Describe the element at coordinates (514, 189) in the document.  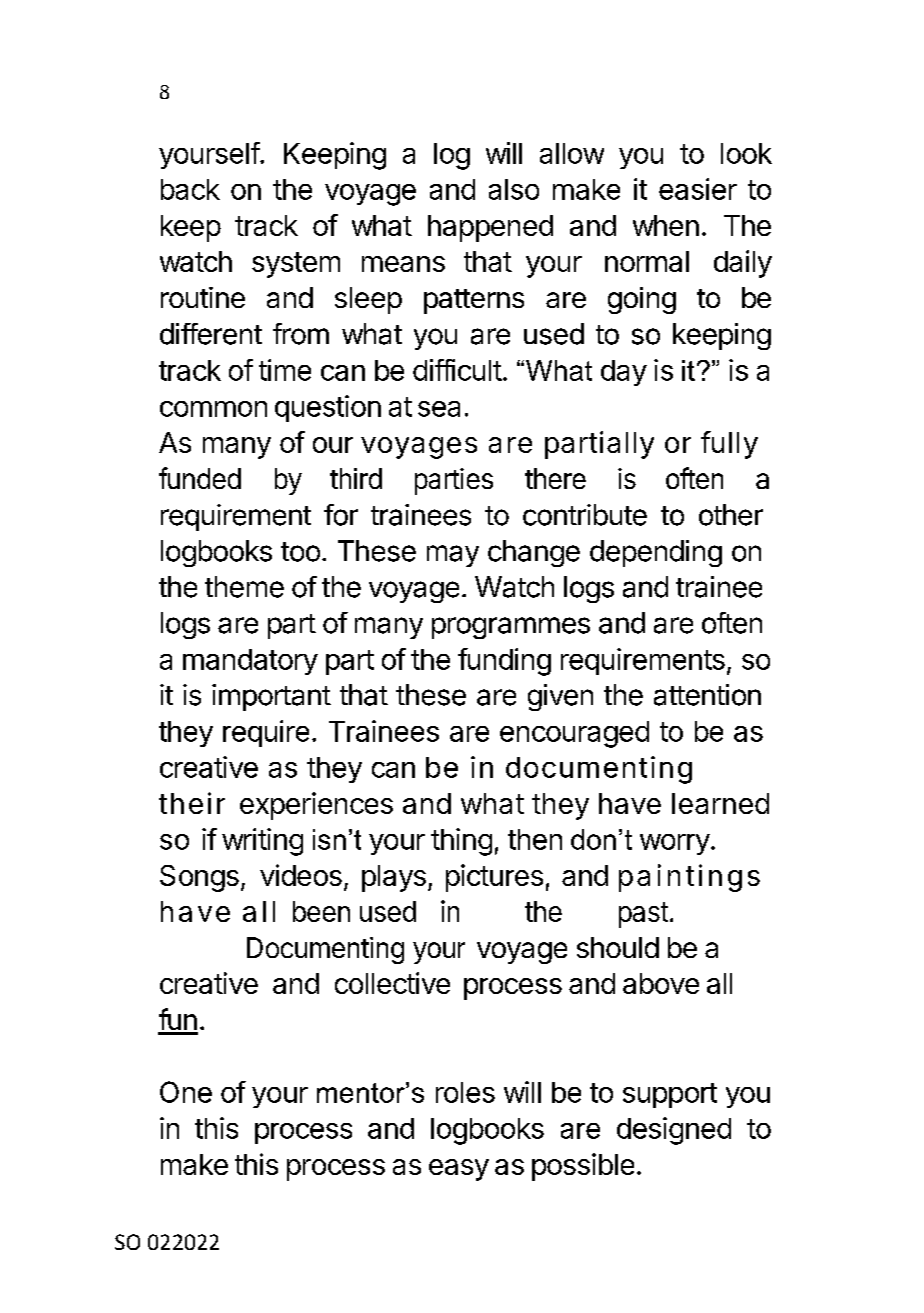
I see `also` at that location.
